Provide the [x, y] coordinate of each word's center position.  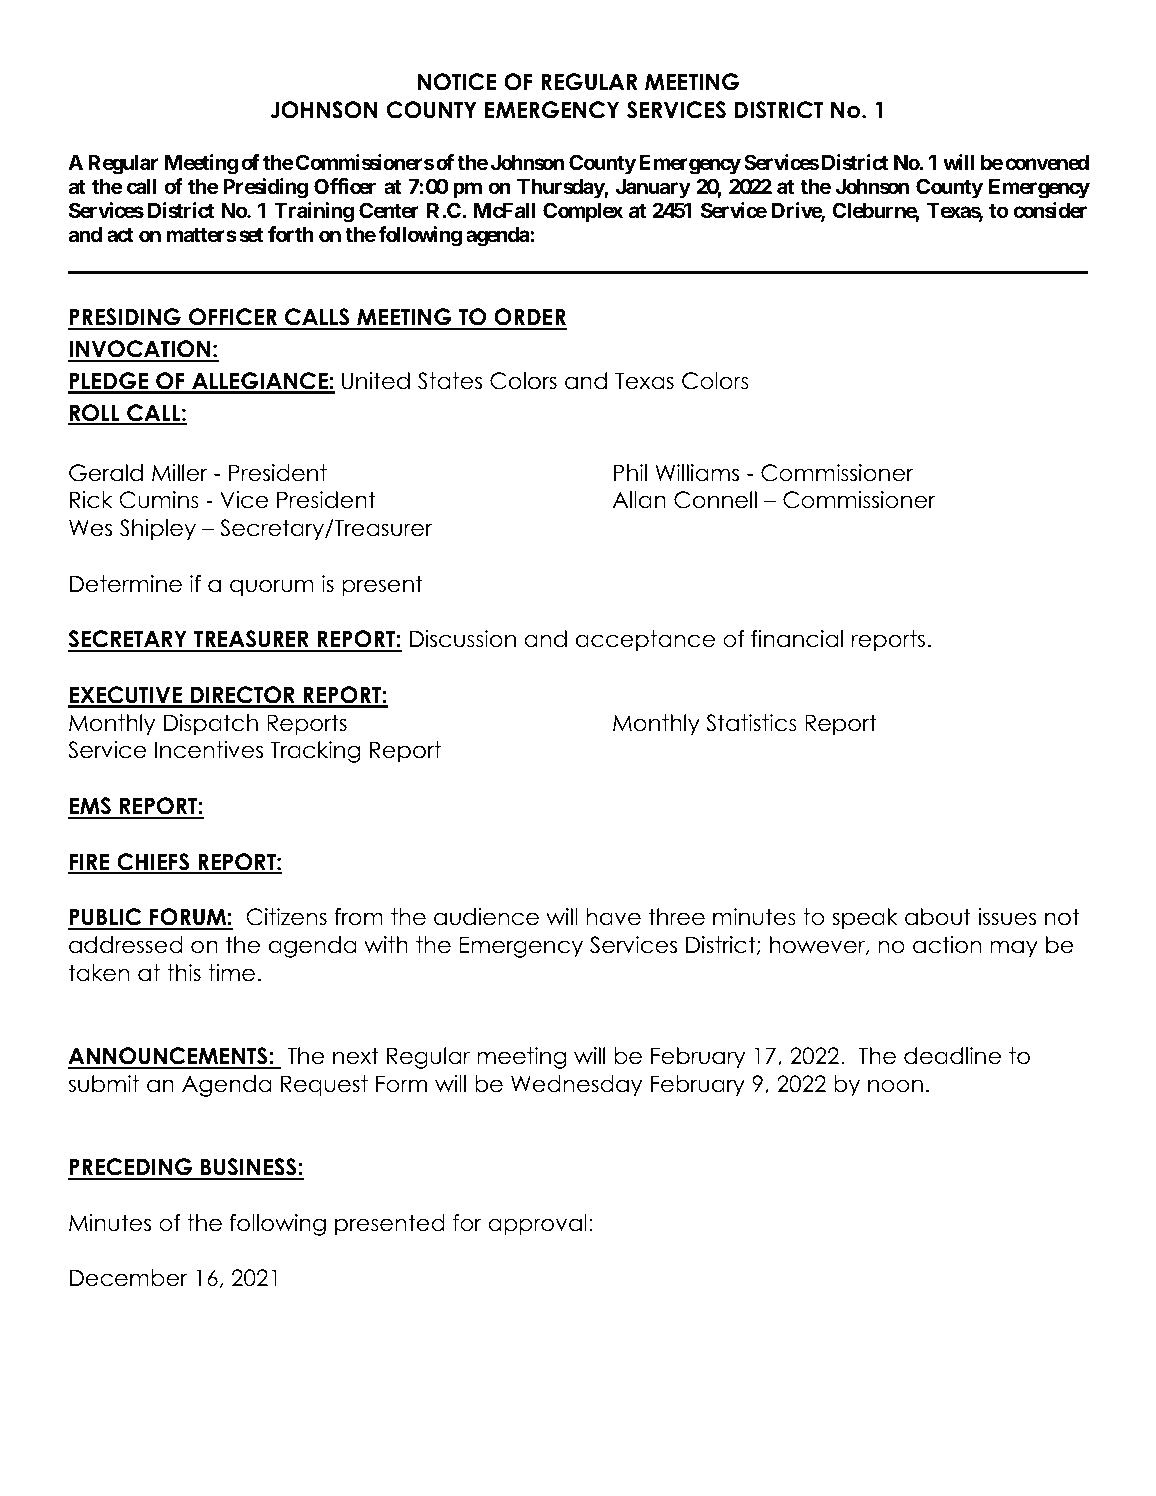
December [129, 1278]
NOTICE [457, 82]
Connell [715, 500]
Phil [630, 472]
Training [314, 212]
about [938, 917]
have [613, 917]
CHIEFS [153, 863]
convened [1047, 162]
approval [537, 1225]
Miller [180, 473]
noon [895, 1086]
